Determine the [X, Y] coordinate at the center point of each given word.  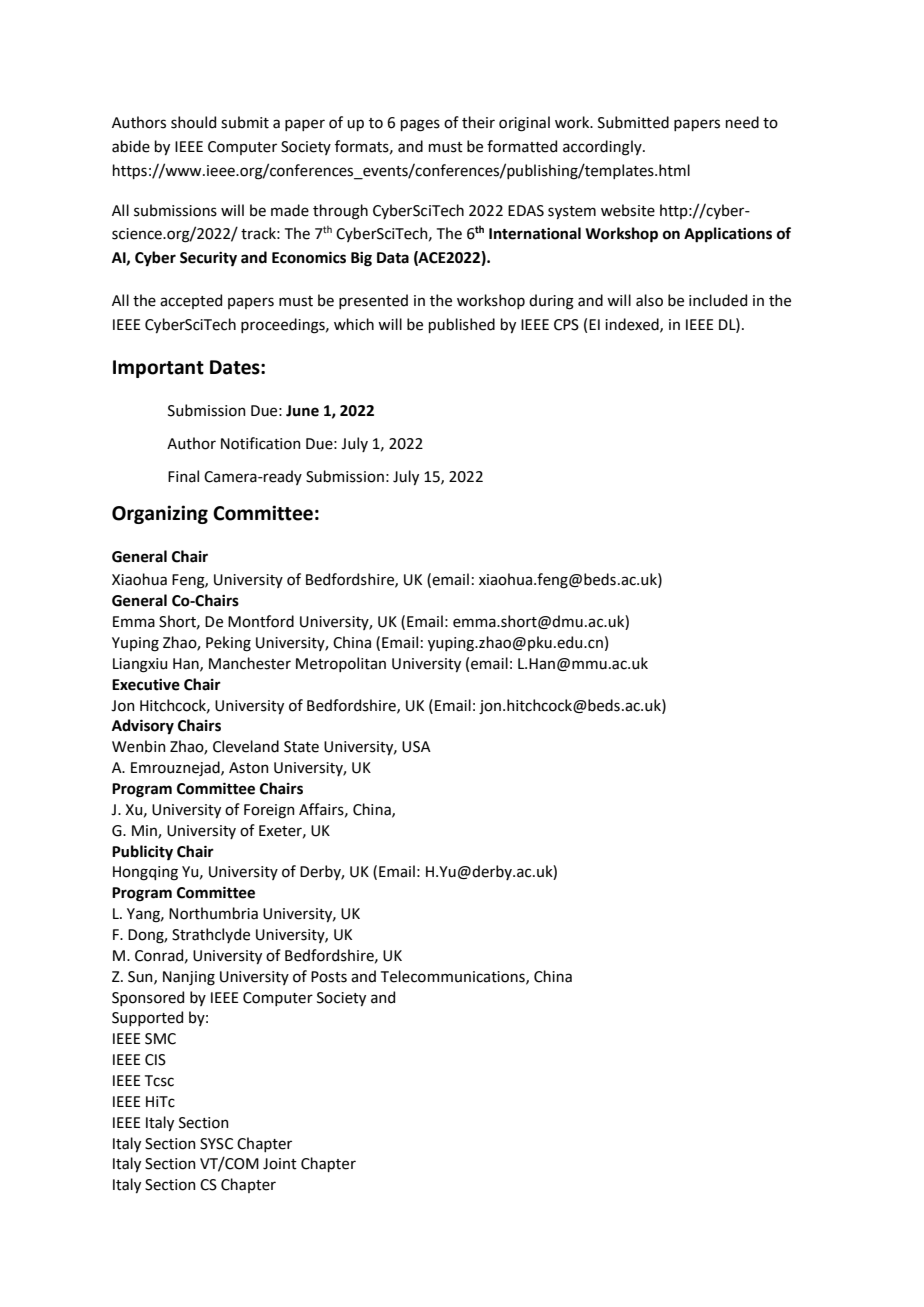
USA [416, 747]
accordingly [603, 148]
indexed [633, 325]
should [193, 122]
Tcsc [159, 1081]
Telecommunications [454, 977]
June [302, 411]
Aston [249, 768]
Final [183, 476]
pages [420, 125]
